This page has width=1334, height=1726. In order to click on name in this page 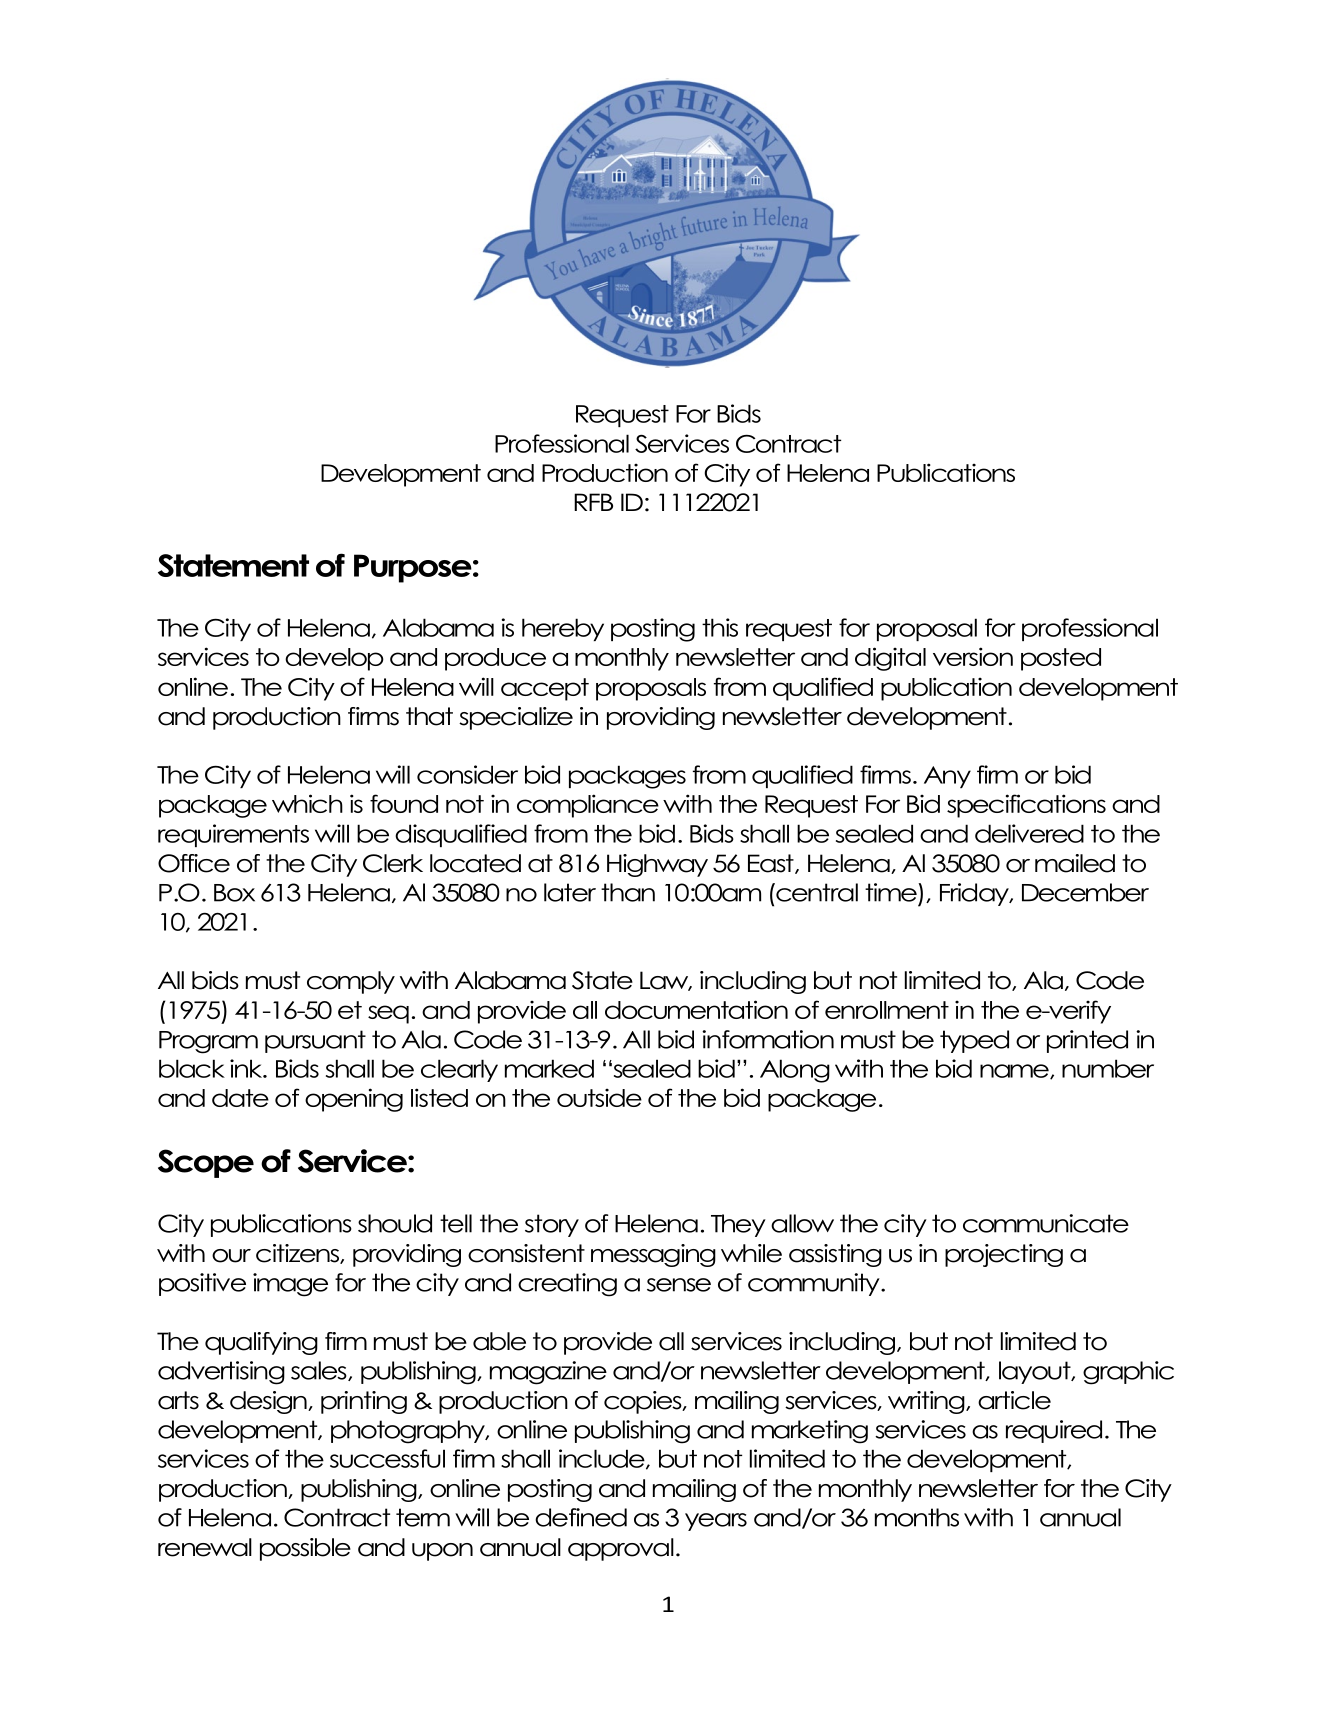, I will do `click(1015, 1071)`.
